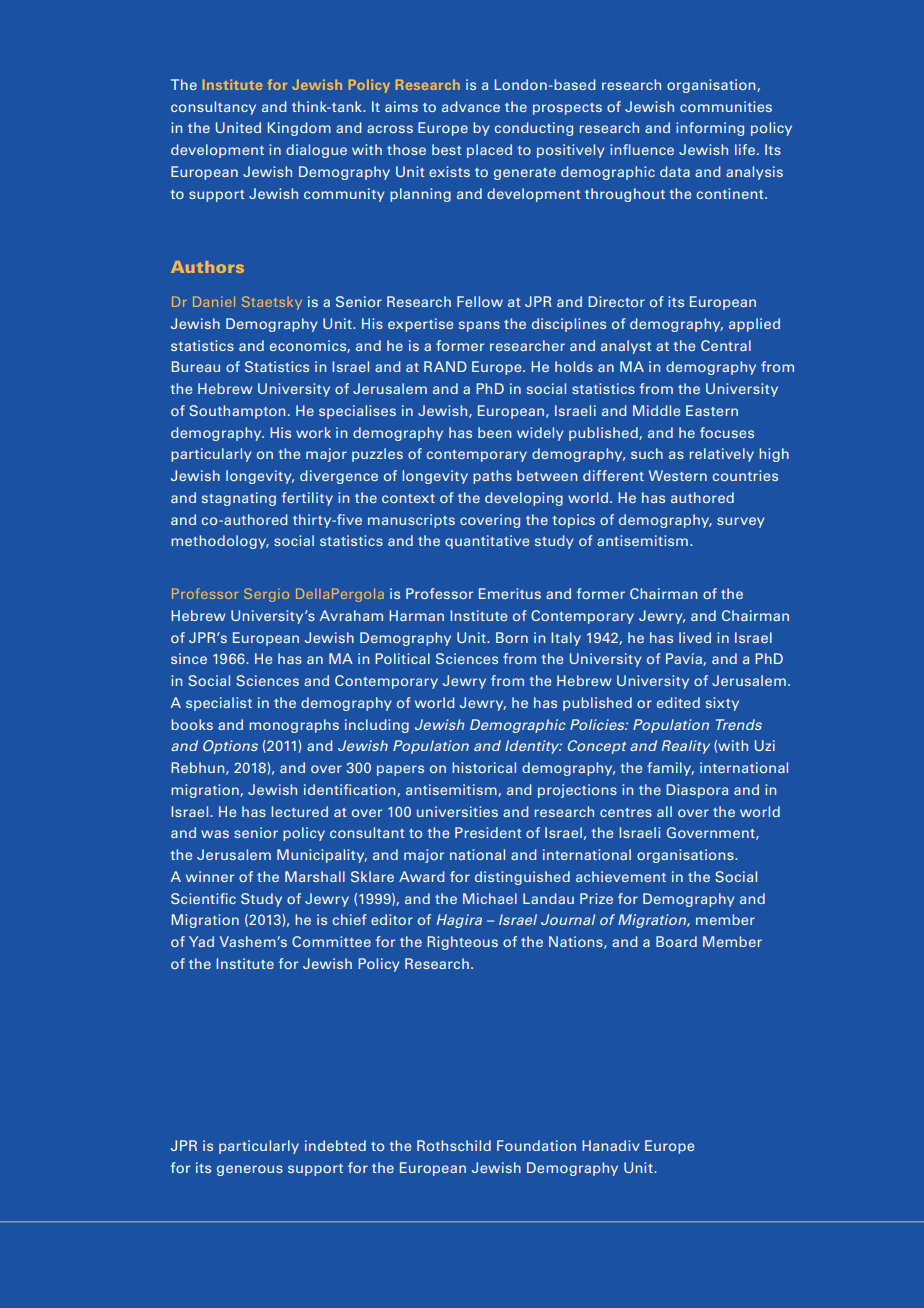 The height and width of the document is (1308, 924). What do you see at coordinates (489, 151) in the document?
I see `placed` at bounding box center [489, 151].
